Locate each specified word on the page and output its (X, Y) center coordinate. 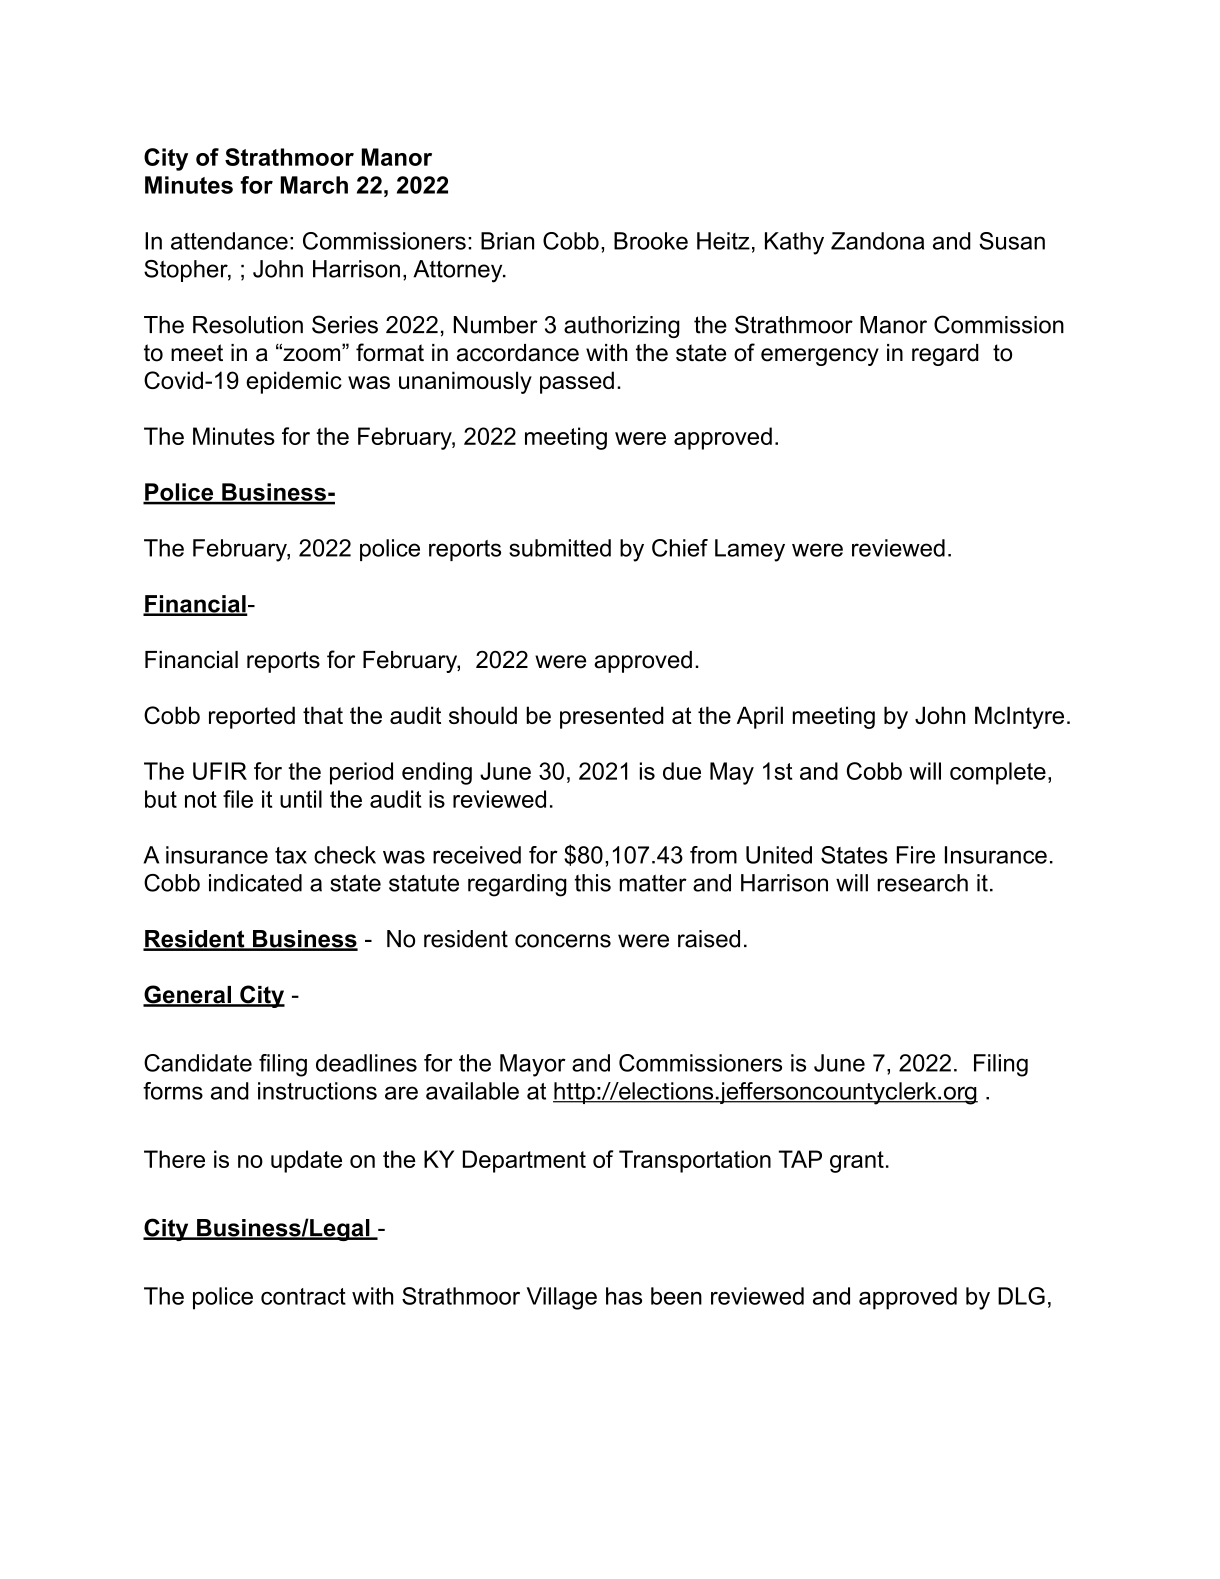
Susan (1012, 241)
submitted (560, 548)
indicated (255, 883)
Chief (680, 548)
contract (303, 1296)
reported (252, 717)
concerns (563, 941)
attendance (229, 241)
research (922, 883)
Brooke (651, 241)
